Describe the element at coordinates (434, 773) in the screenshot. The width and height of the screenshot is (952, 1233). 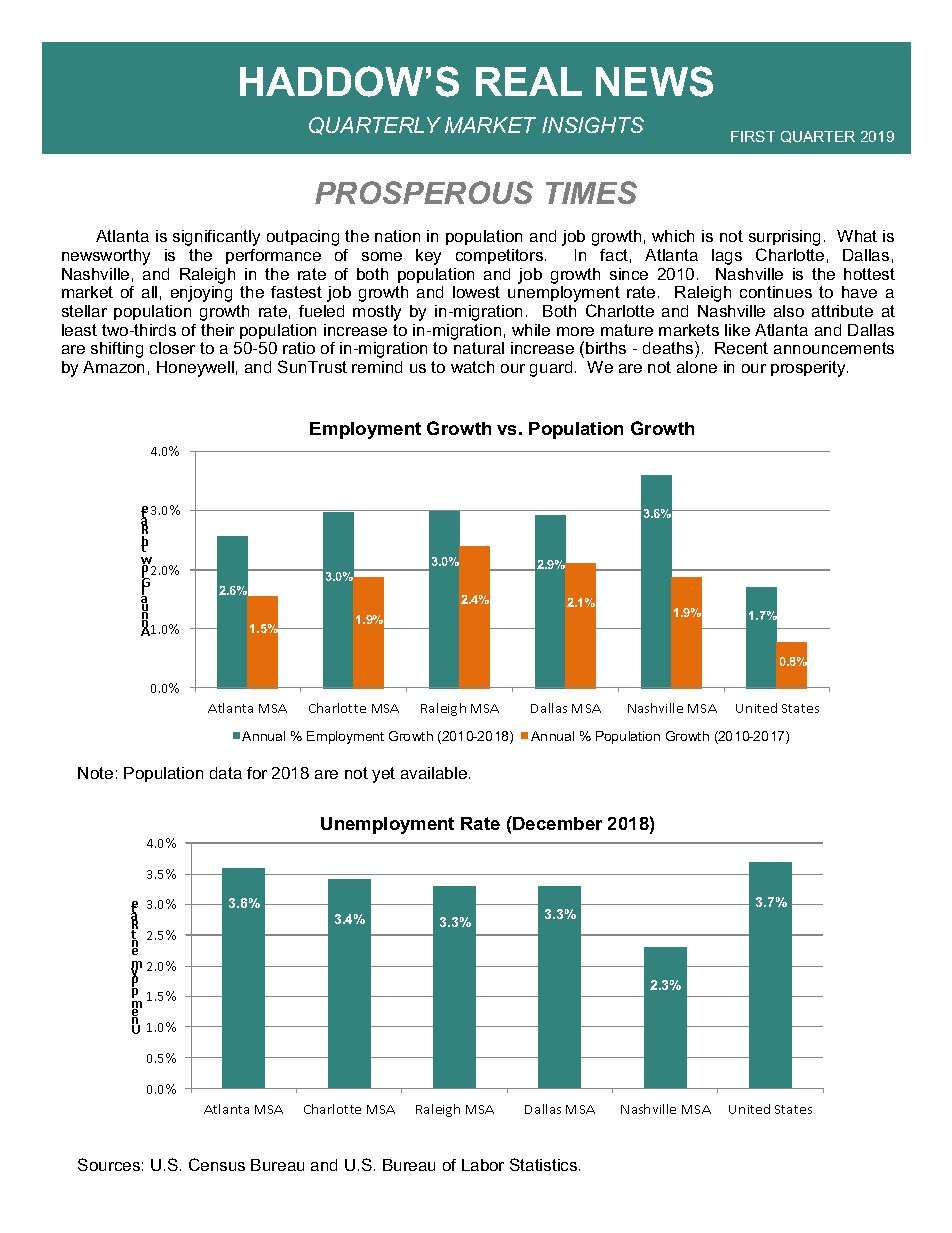
I see `available` at that location.
